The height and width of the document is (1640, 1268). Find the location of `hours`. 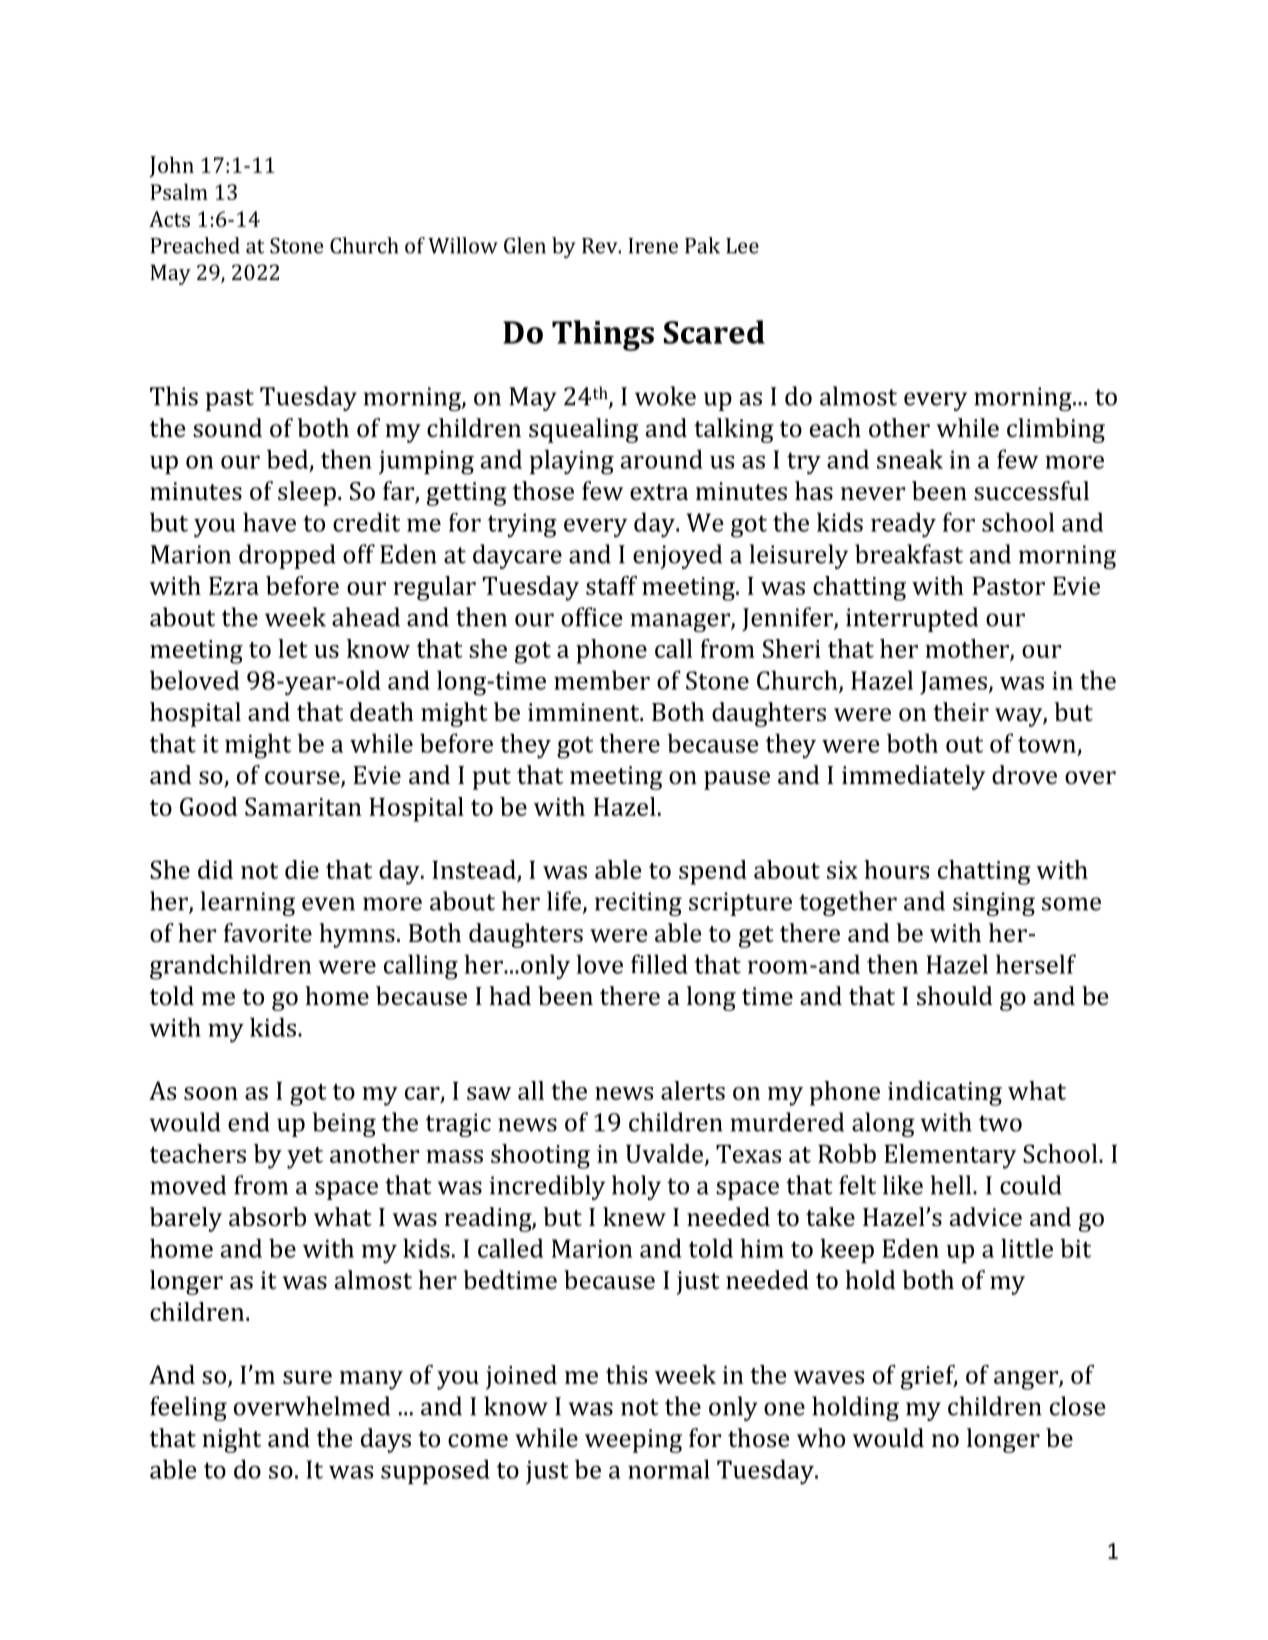

hours is located at coordinates (896, 869).
